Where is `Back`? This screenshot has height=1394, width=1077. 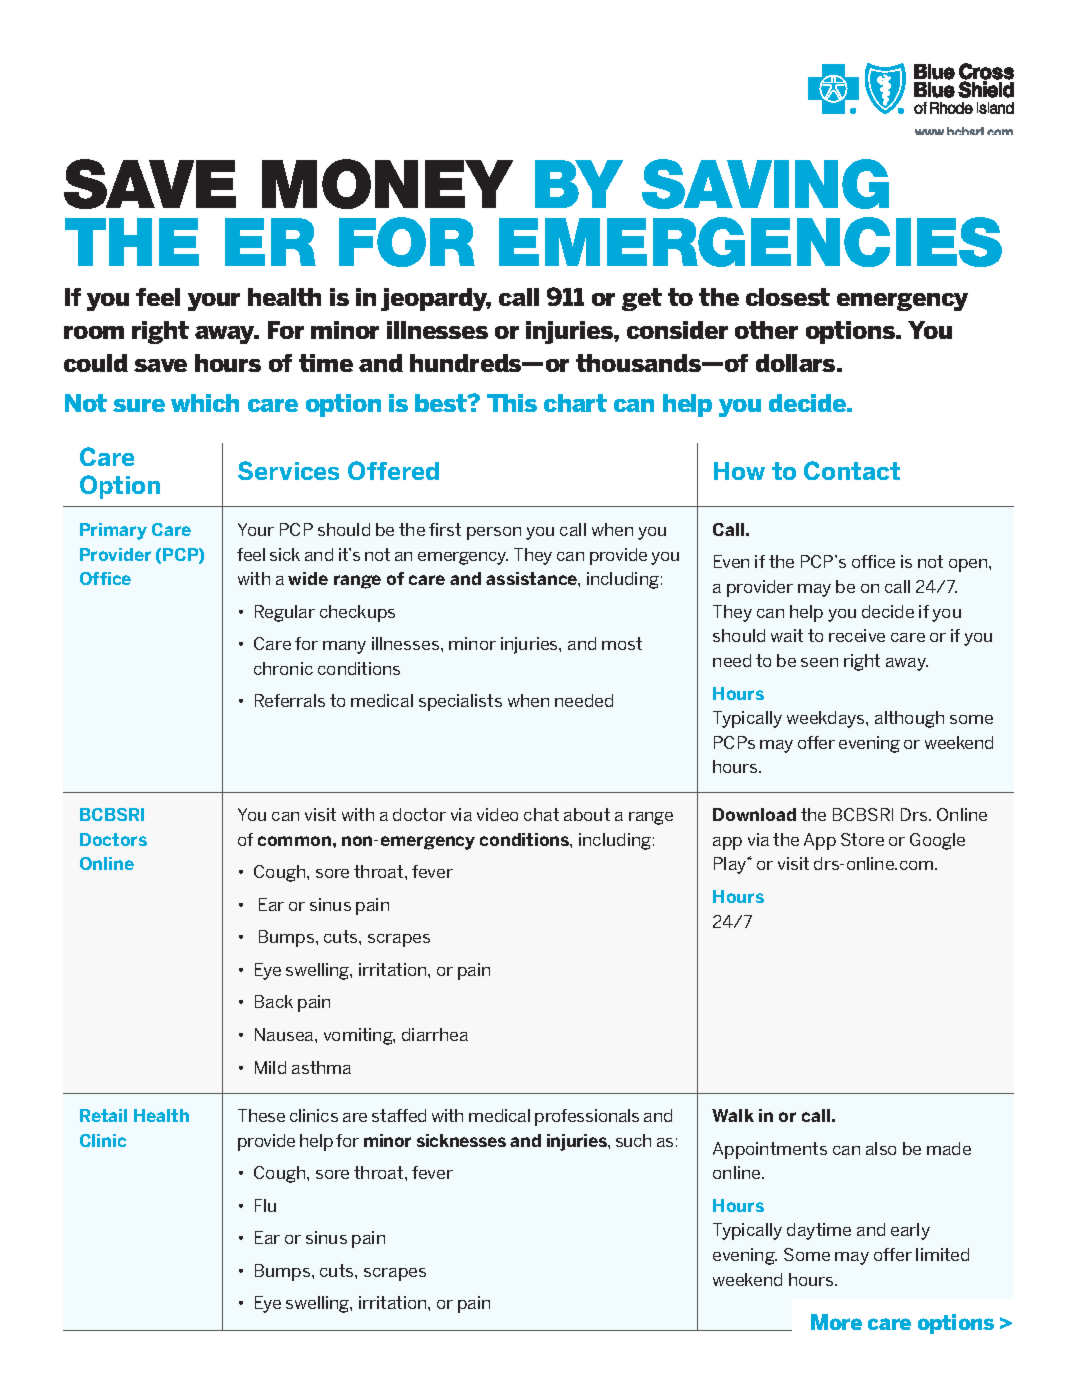 Back is located at coordinates (274, 1001).
